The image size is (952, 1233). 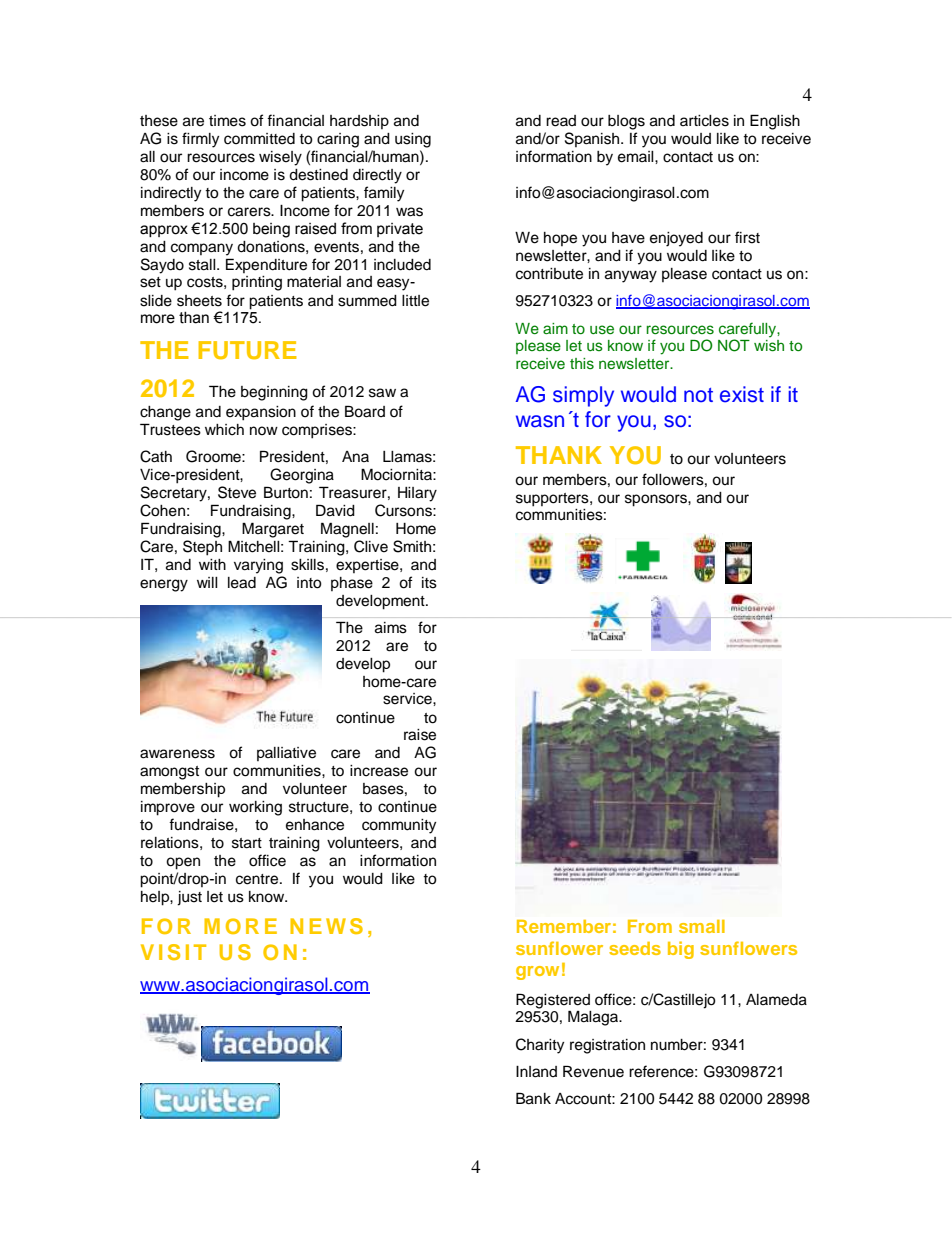 What do you see at coordinates (237, 492) in the screenshot?
I see `Steve` at bounding box center [237, 492].
